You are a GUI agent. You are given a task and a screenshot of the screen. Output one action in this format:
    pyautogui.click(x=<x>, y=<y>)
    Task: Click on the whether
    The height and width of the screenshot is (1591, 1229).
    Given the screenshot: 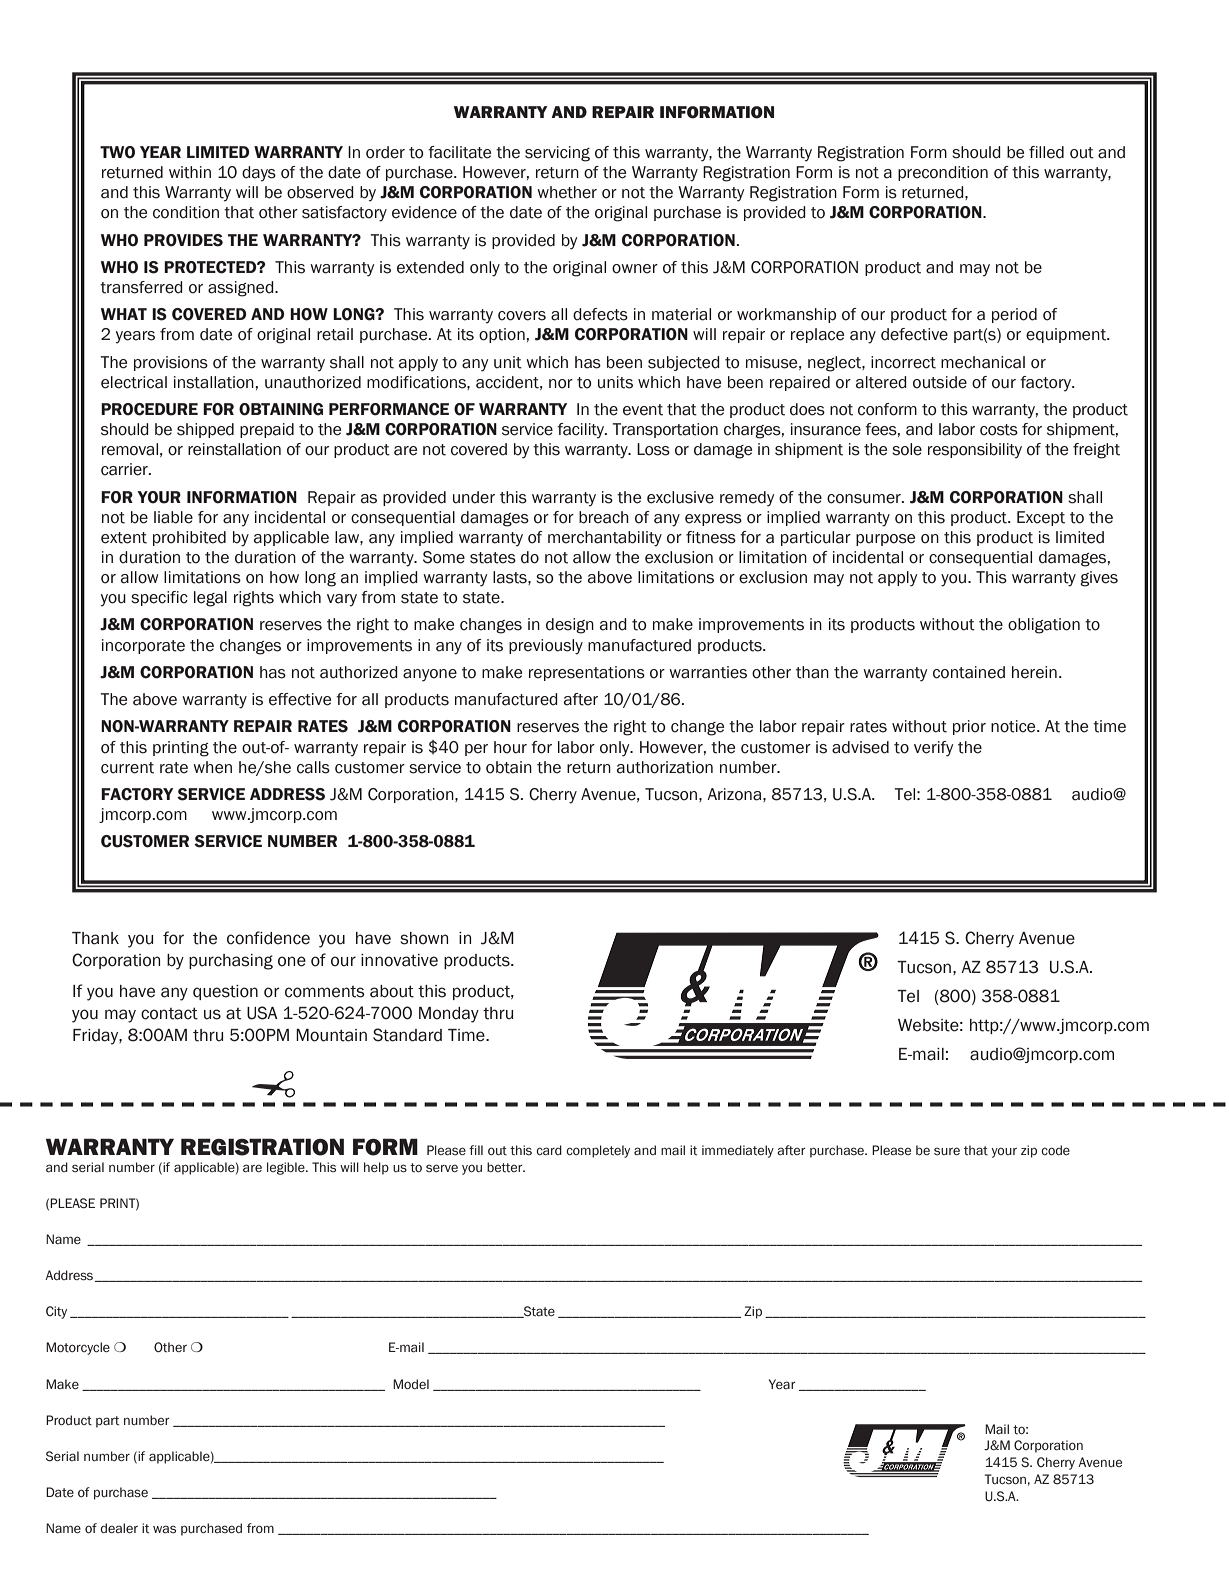 What is the action you would take?
    pyautogui.click(x=567, y=192)
